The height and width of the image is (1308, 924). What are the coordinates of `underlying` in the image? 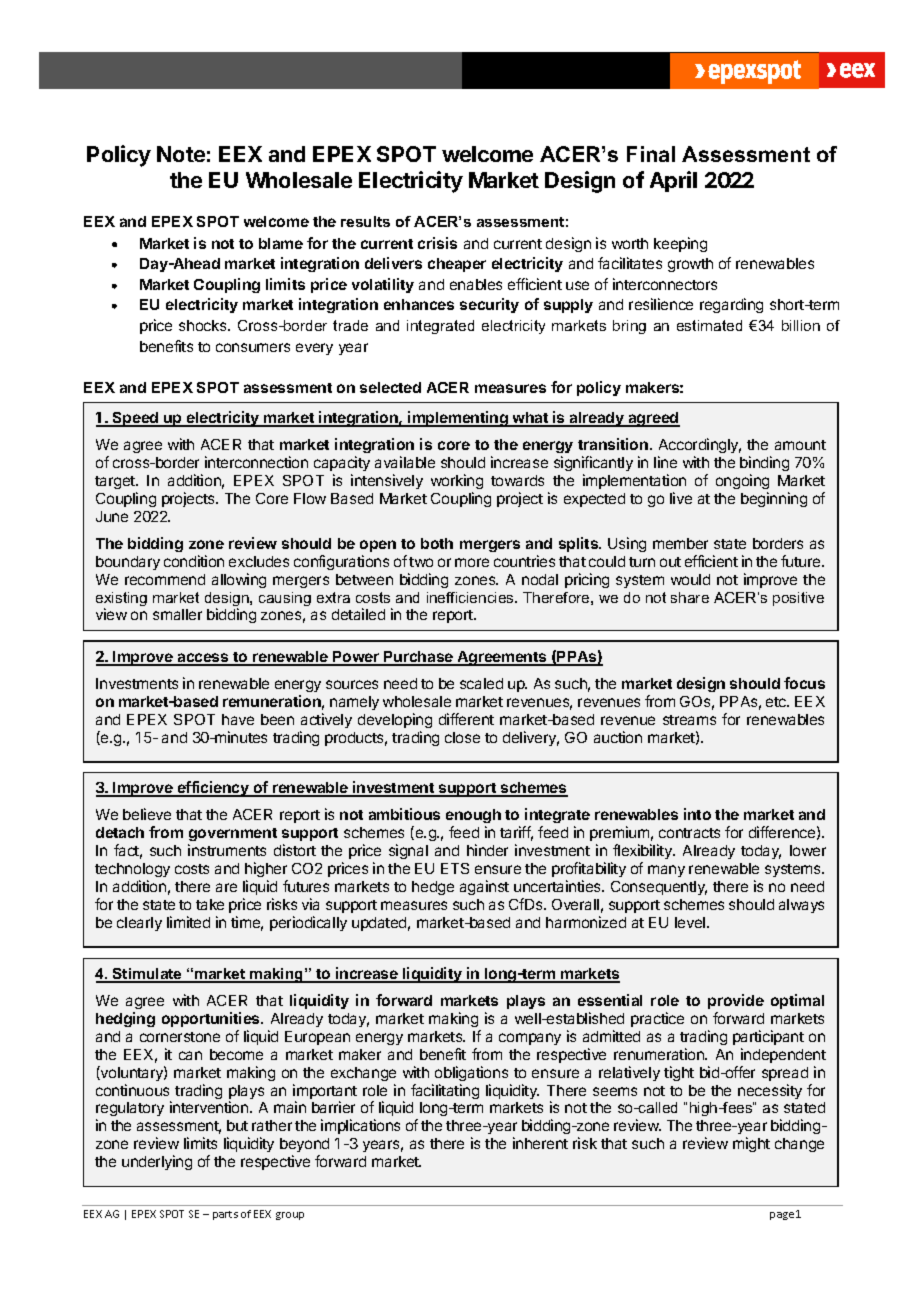 It's located at (157, 1162).
